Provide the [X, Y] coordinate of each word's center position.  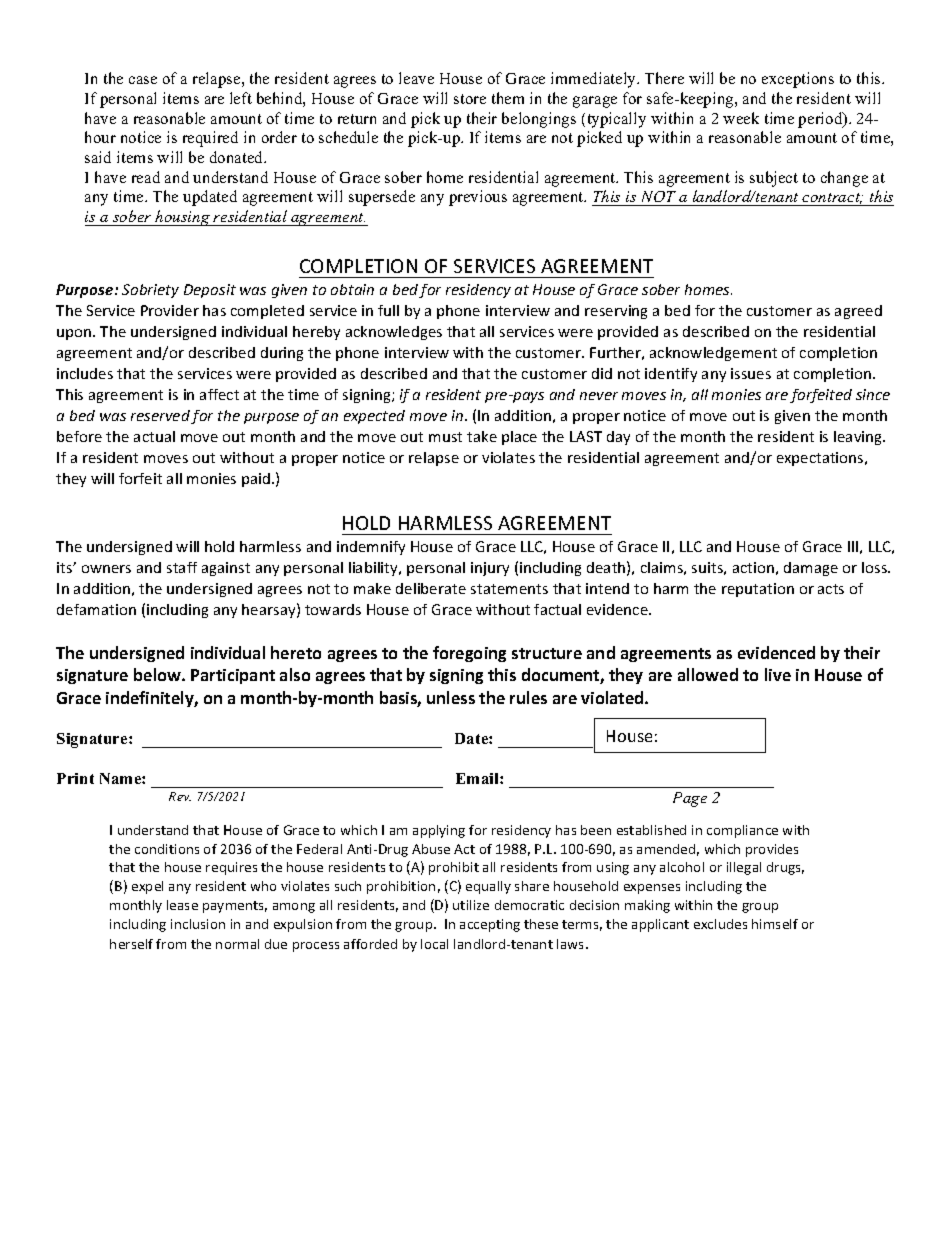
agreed [858, 312]
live [778, 674]
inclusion [198, 924]
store [470, 99]
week [741, 118]
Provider [170, 310]
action [753, 567]
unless [451, 697]
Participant [233, 676]
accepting [490, 925]
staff [182, 567]
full [388, 310]
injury [490, 569]
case [143, 80]
